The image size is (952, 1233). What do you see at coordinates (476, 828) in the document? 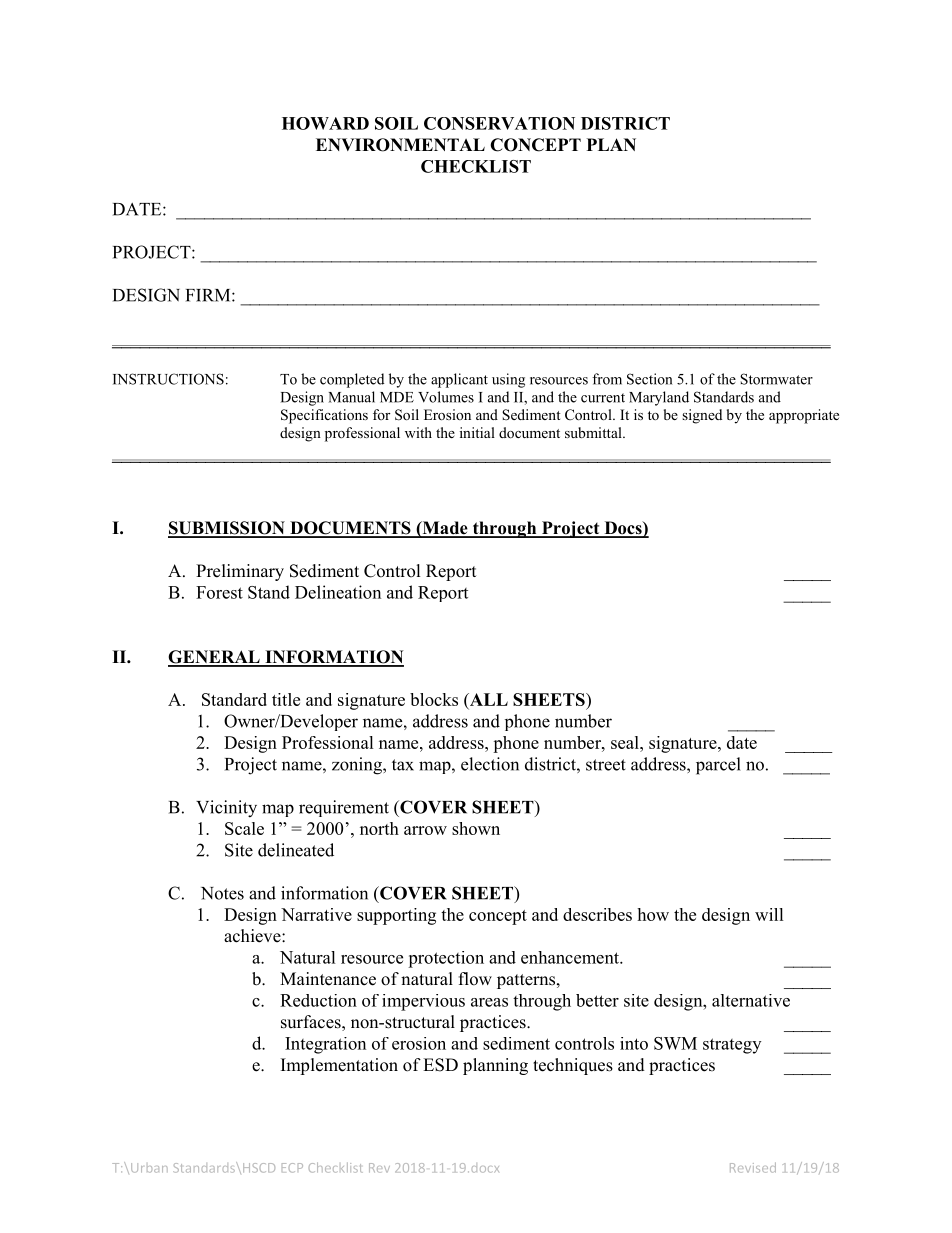
I see `shown` at bounding box center [476, 828].
